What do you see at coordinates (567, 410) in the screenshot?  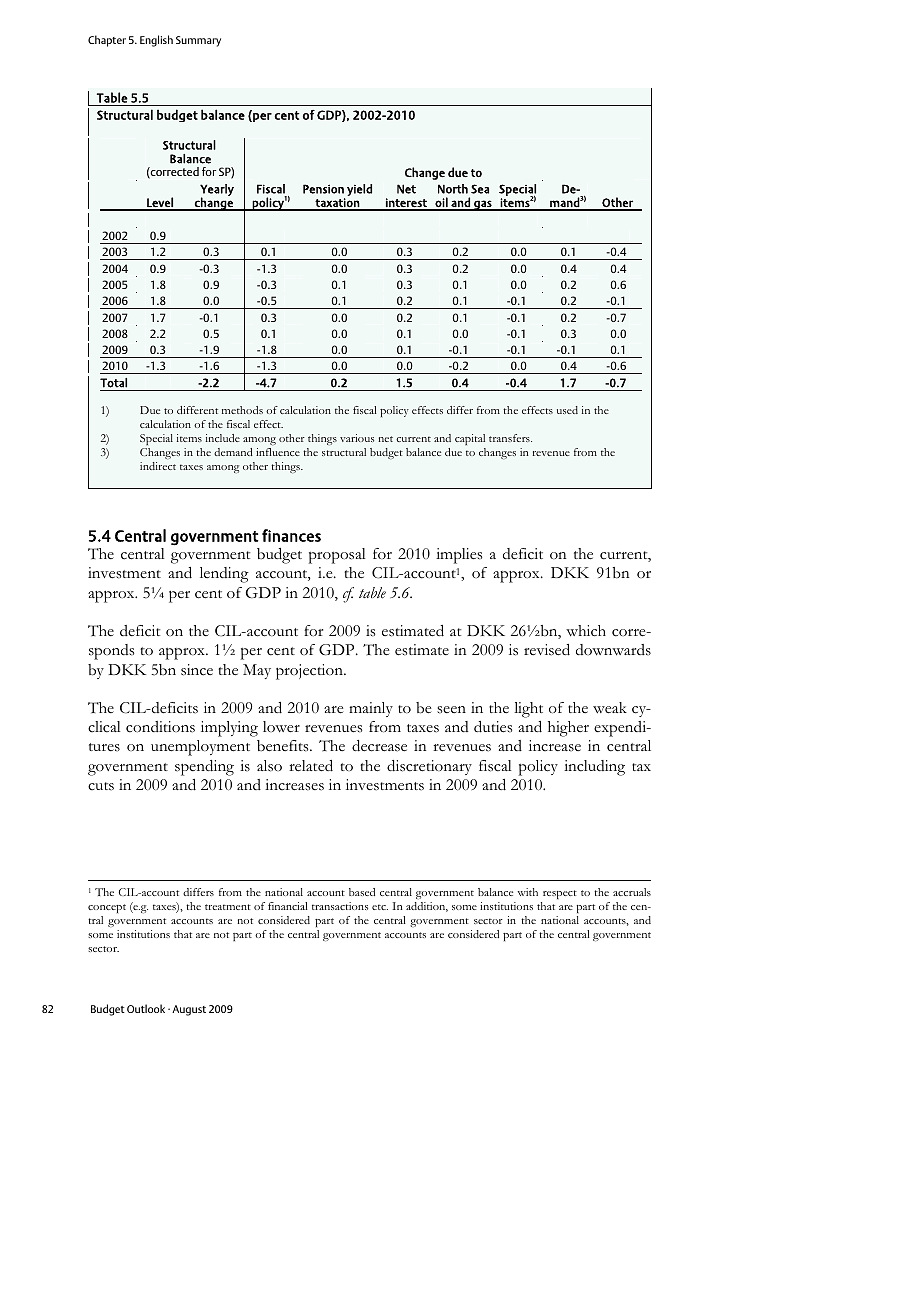 I see `used` at bounding box center [567, 410].
